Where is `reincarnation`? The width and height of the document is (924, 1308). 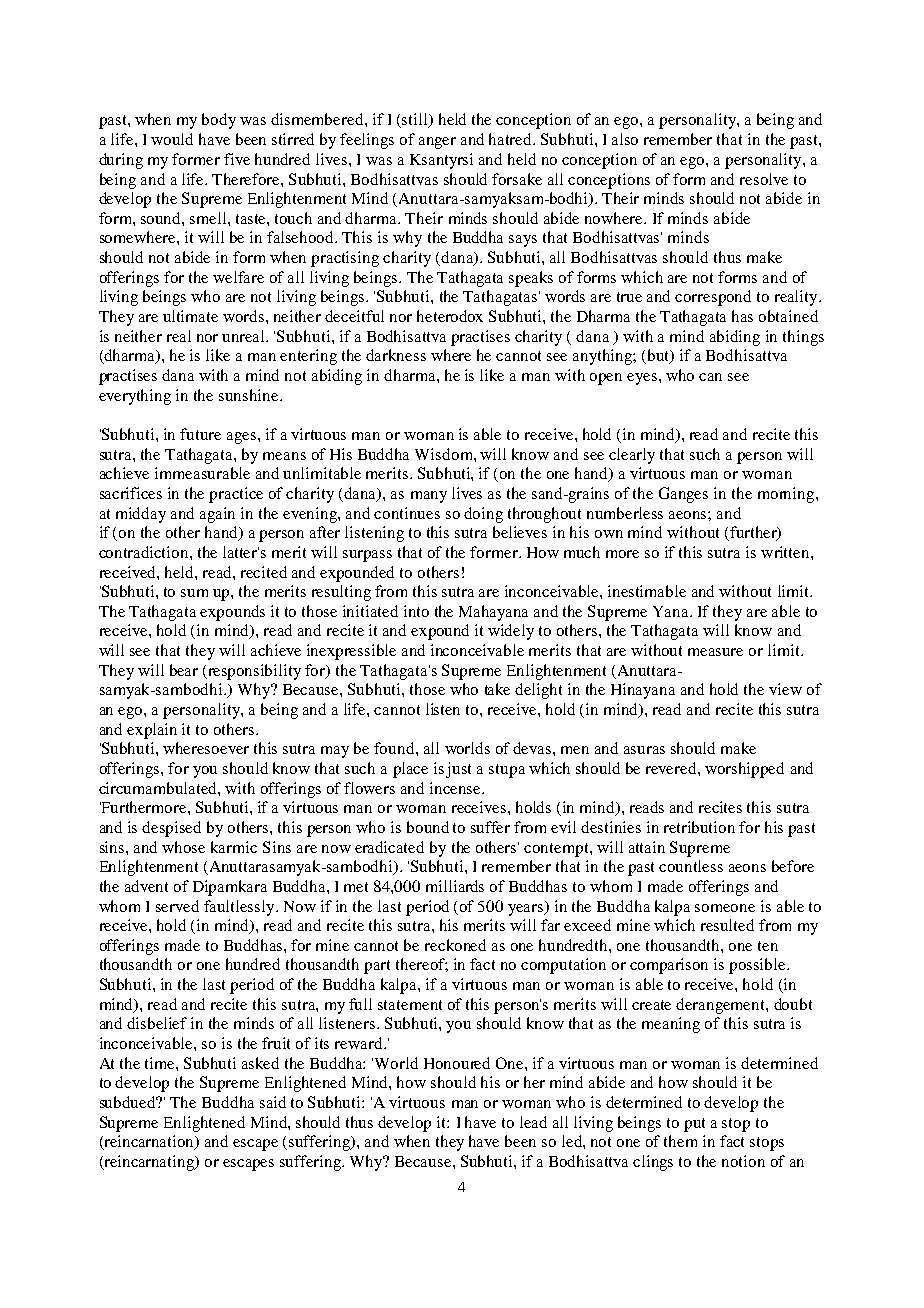 reincarnation is located at coordinates (149, 1142).
